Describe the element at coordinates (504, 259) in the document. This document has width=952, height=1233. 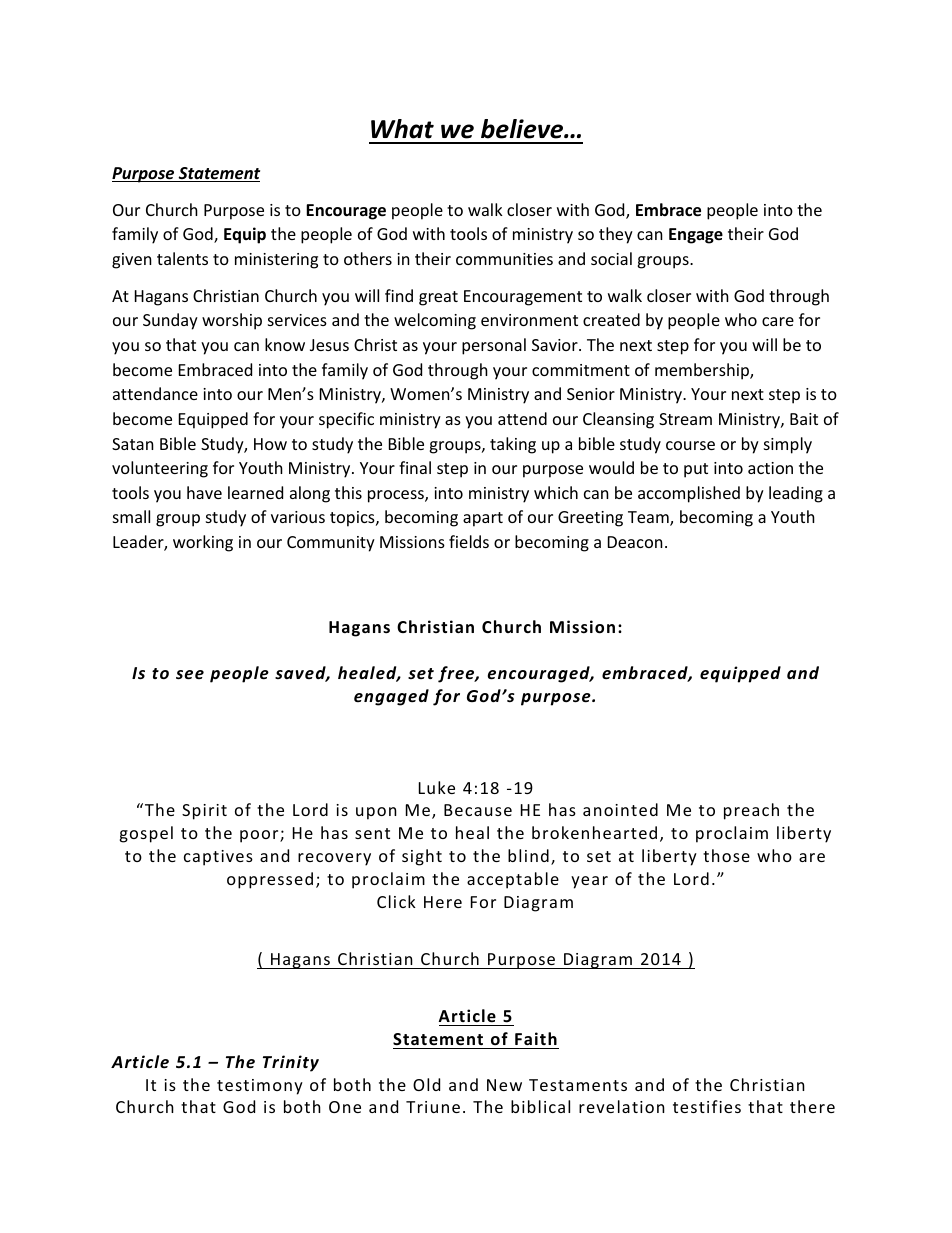
I see `communities` at that location.
